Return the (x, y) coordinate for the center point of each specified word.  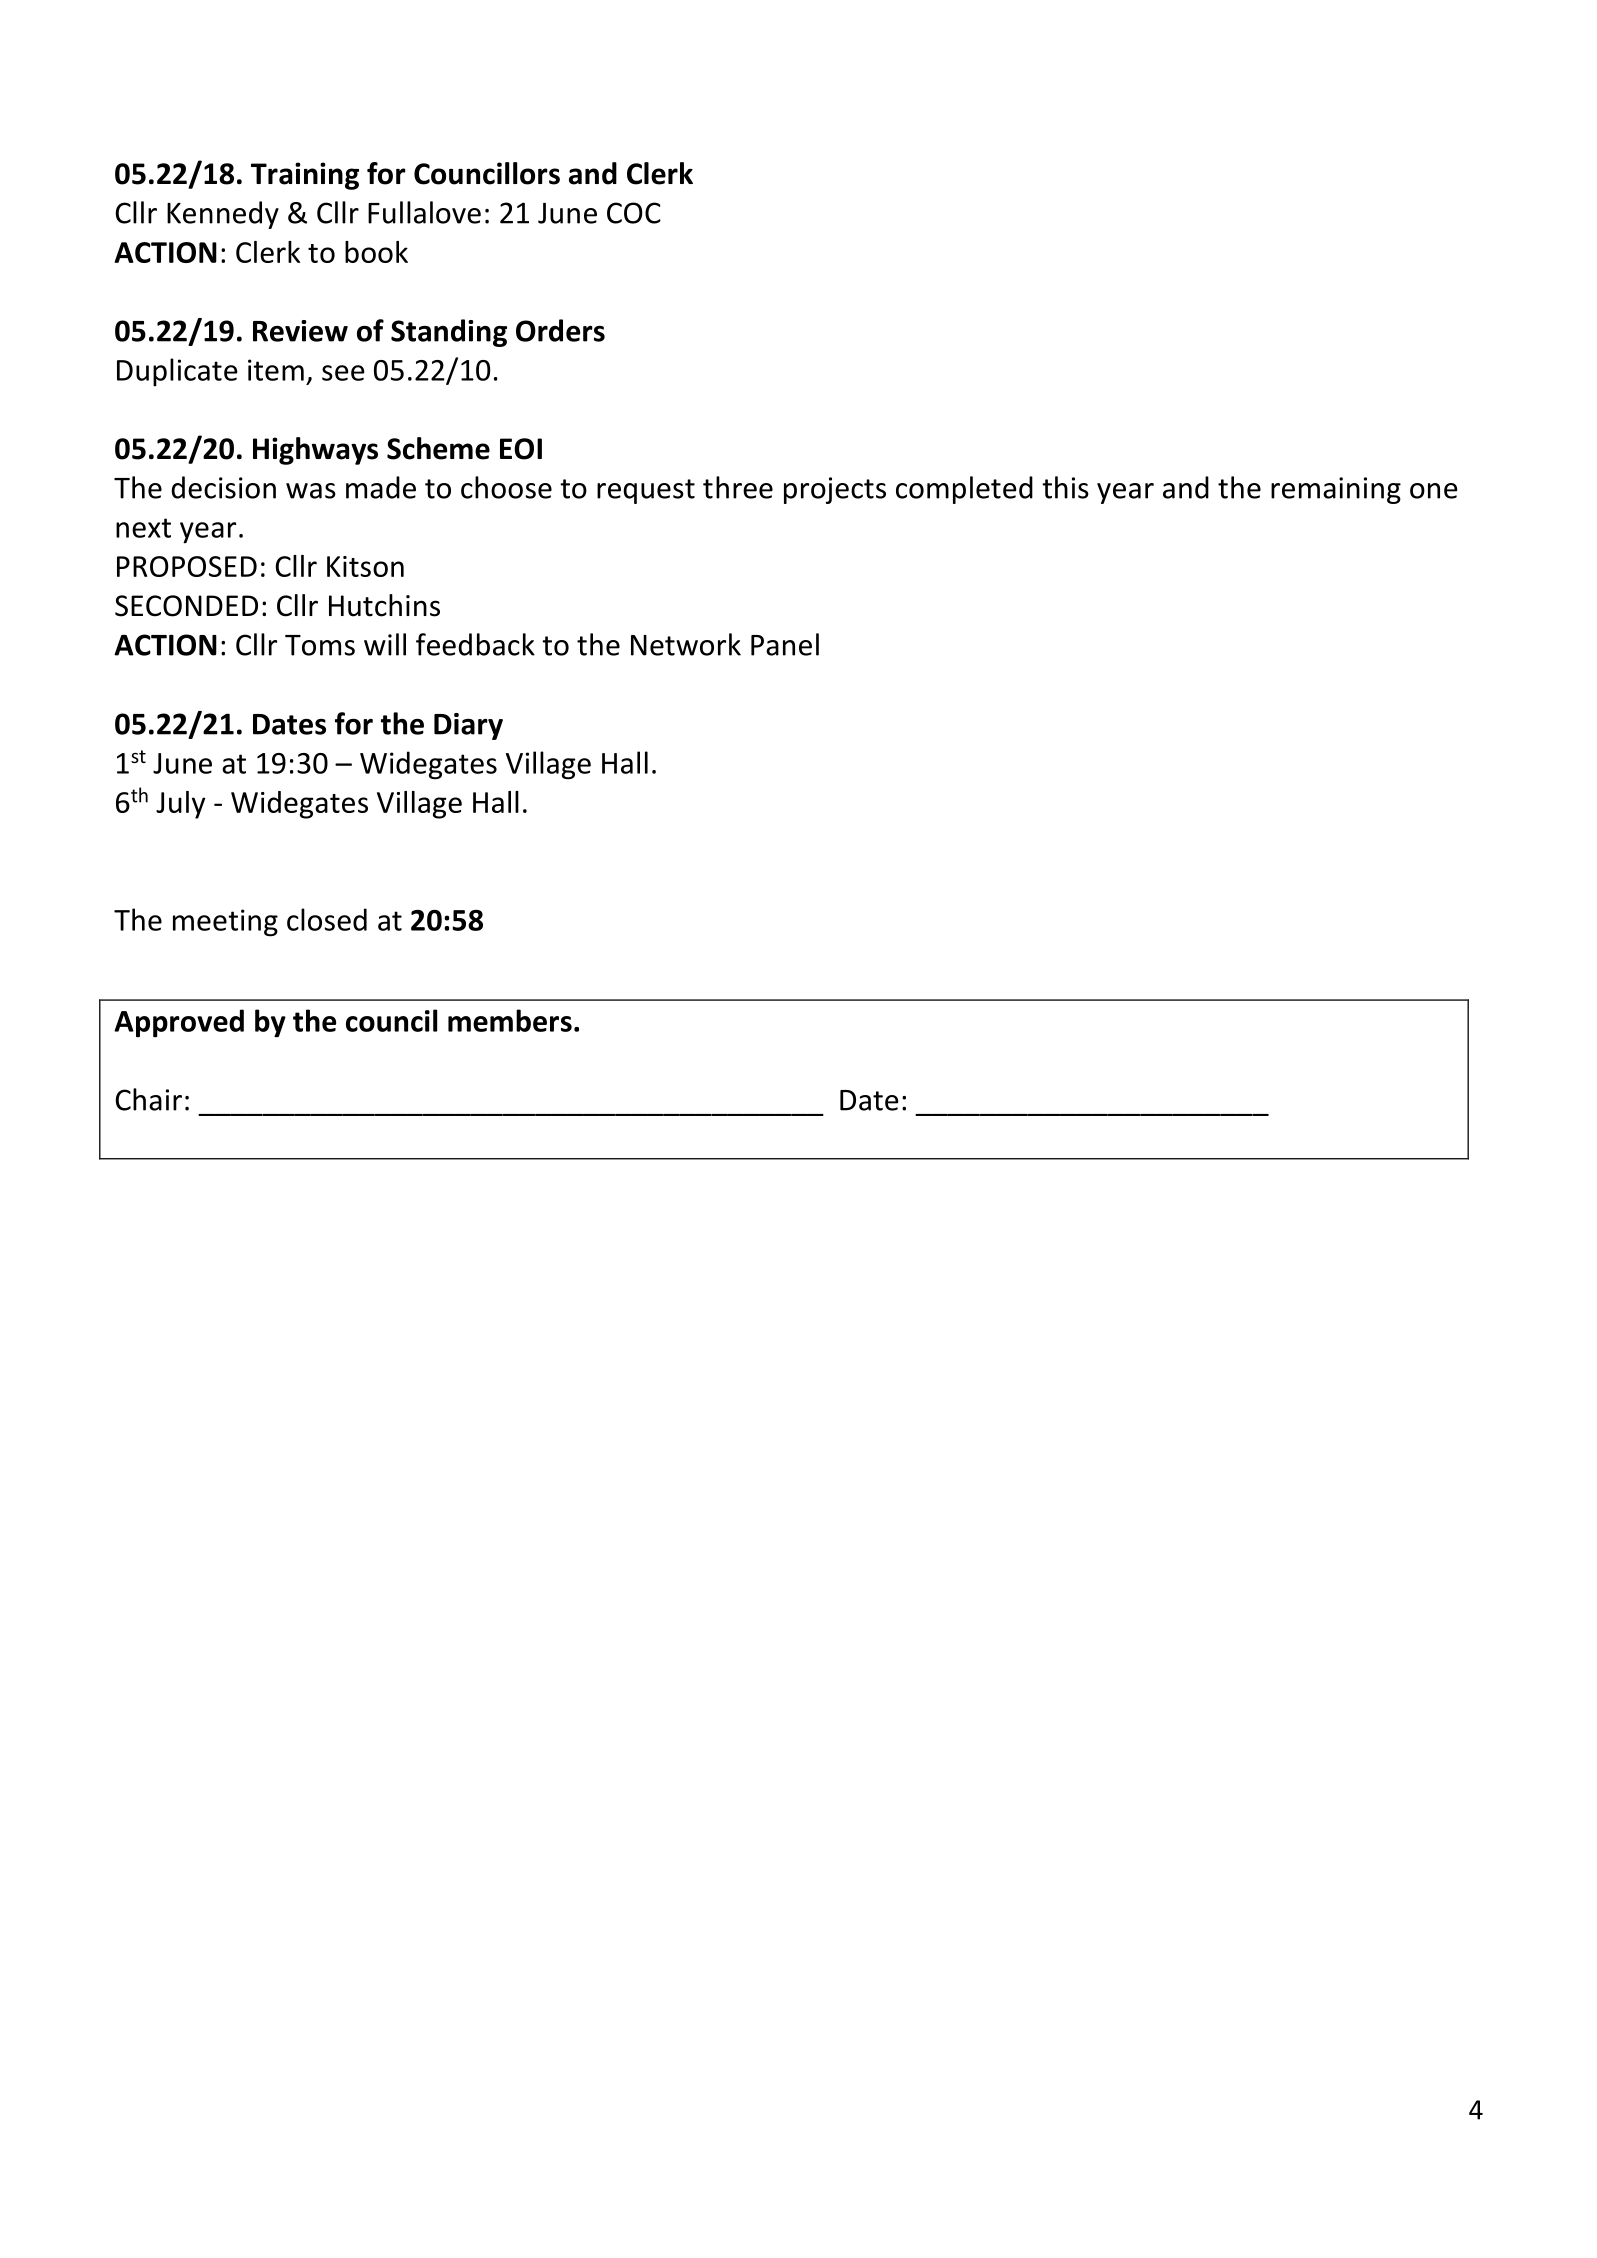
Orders (560, 330)
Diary (468, 726)
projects (835, 490)
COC (634, 213)
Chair (148, 1099)
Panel (785, 644)
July (180, 805)
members (510, 1020)
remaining (1336, 490)
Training (305, 176)
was (311, 491)
